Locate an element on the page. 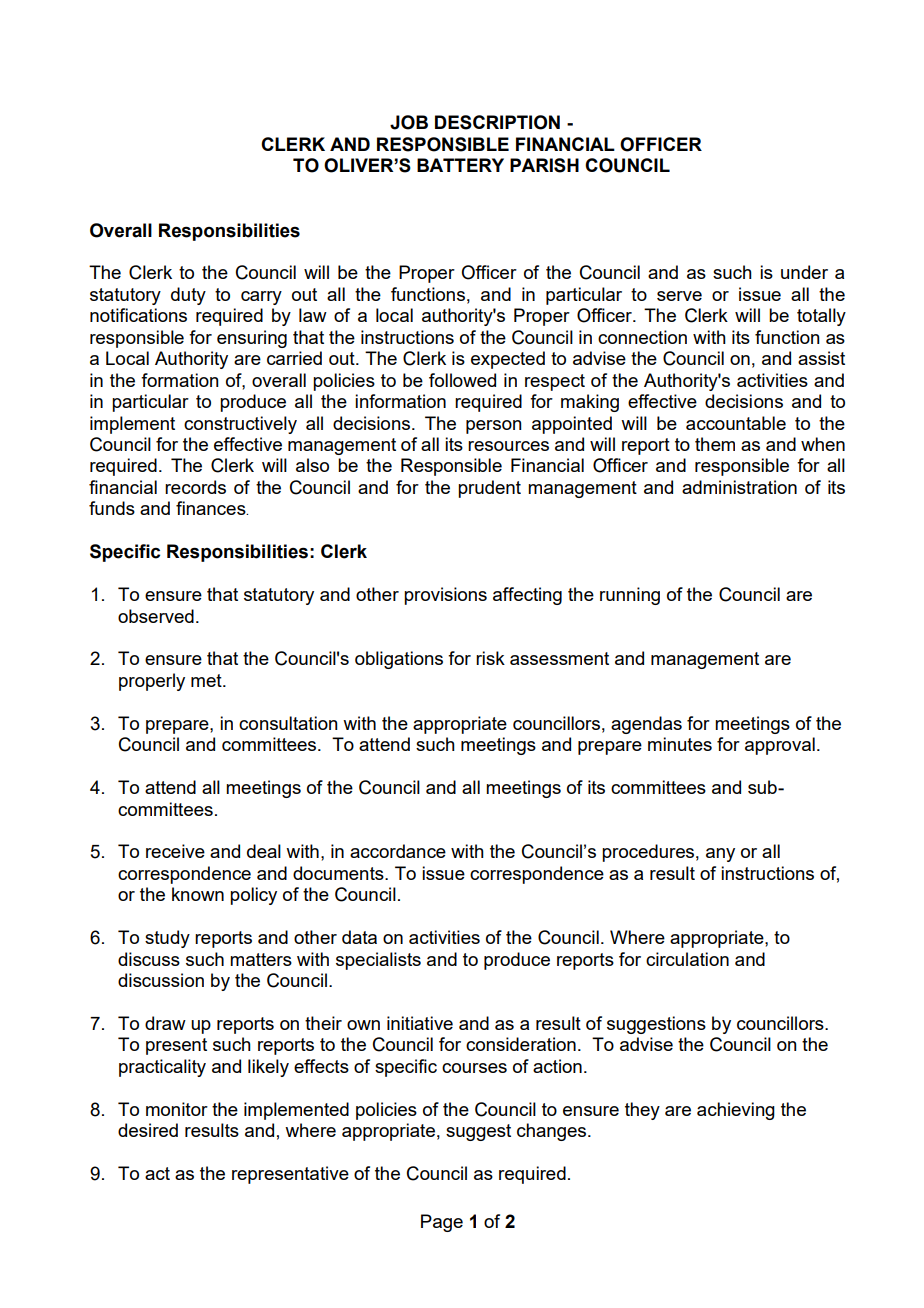 The image size is (924, 1308). approval is located at coordinates (780, 746).
